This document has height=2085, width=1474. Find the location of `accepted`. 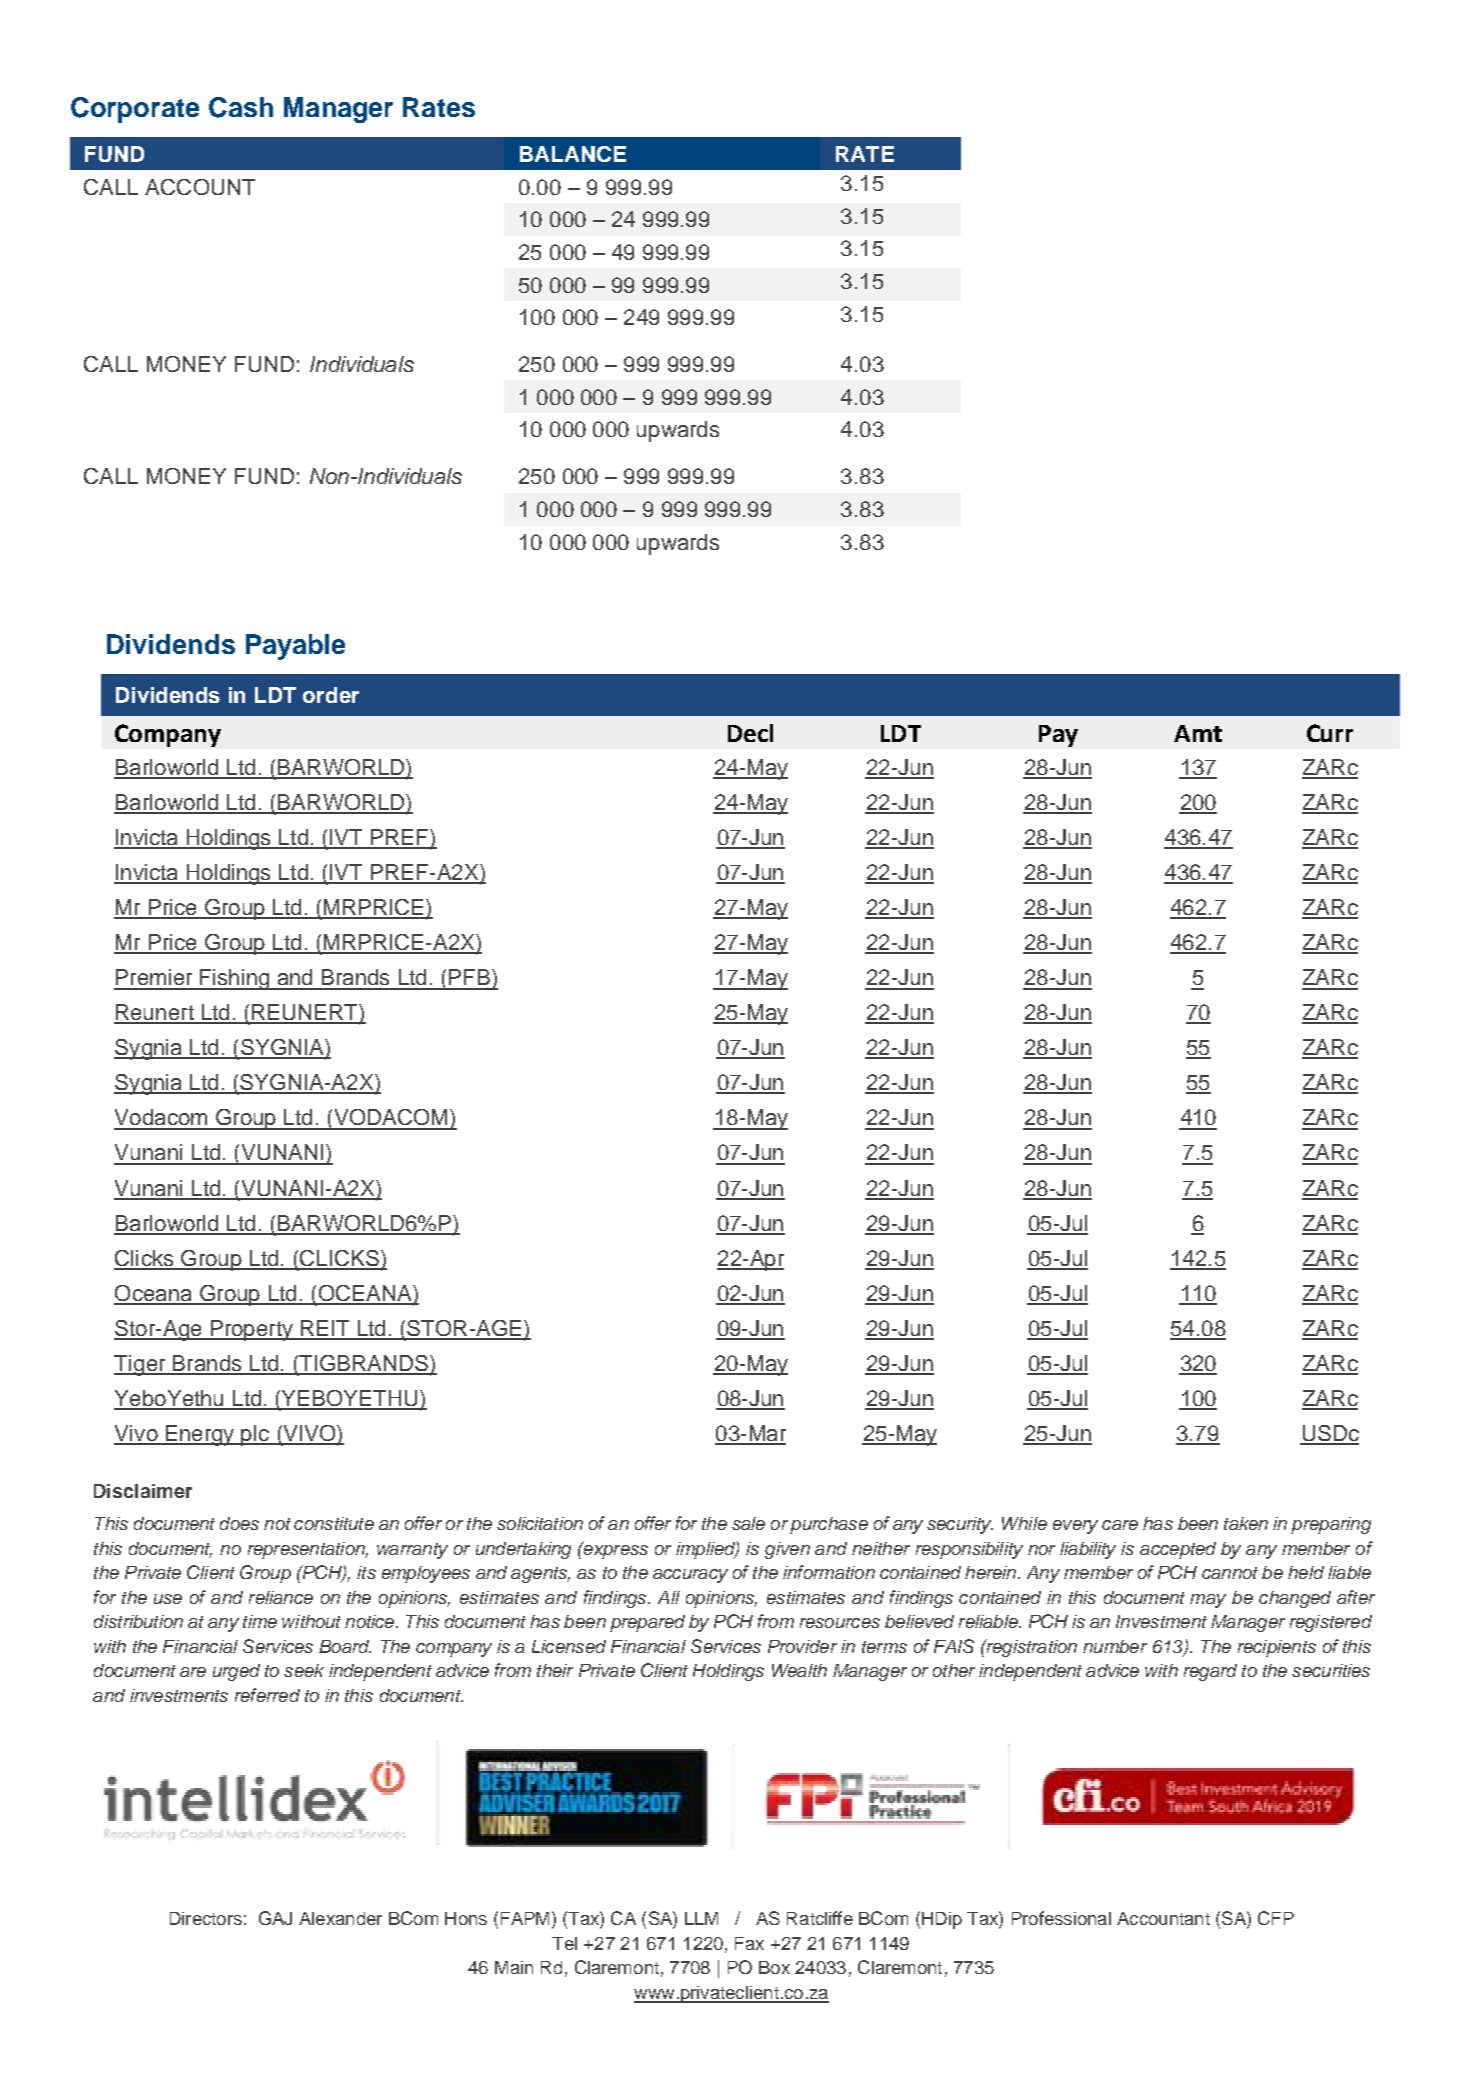

accepted is located at coordinates (1178, 1550).
